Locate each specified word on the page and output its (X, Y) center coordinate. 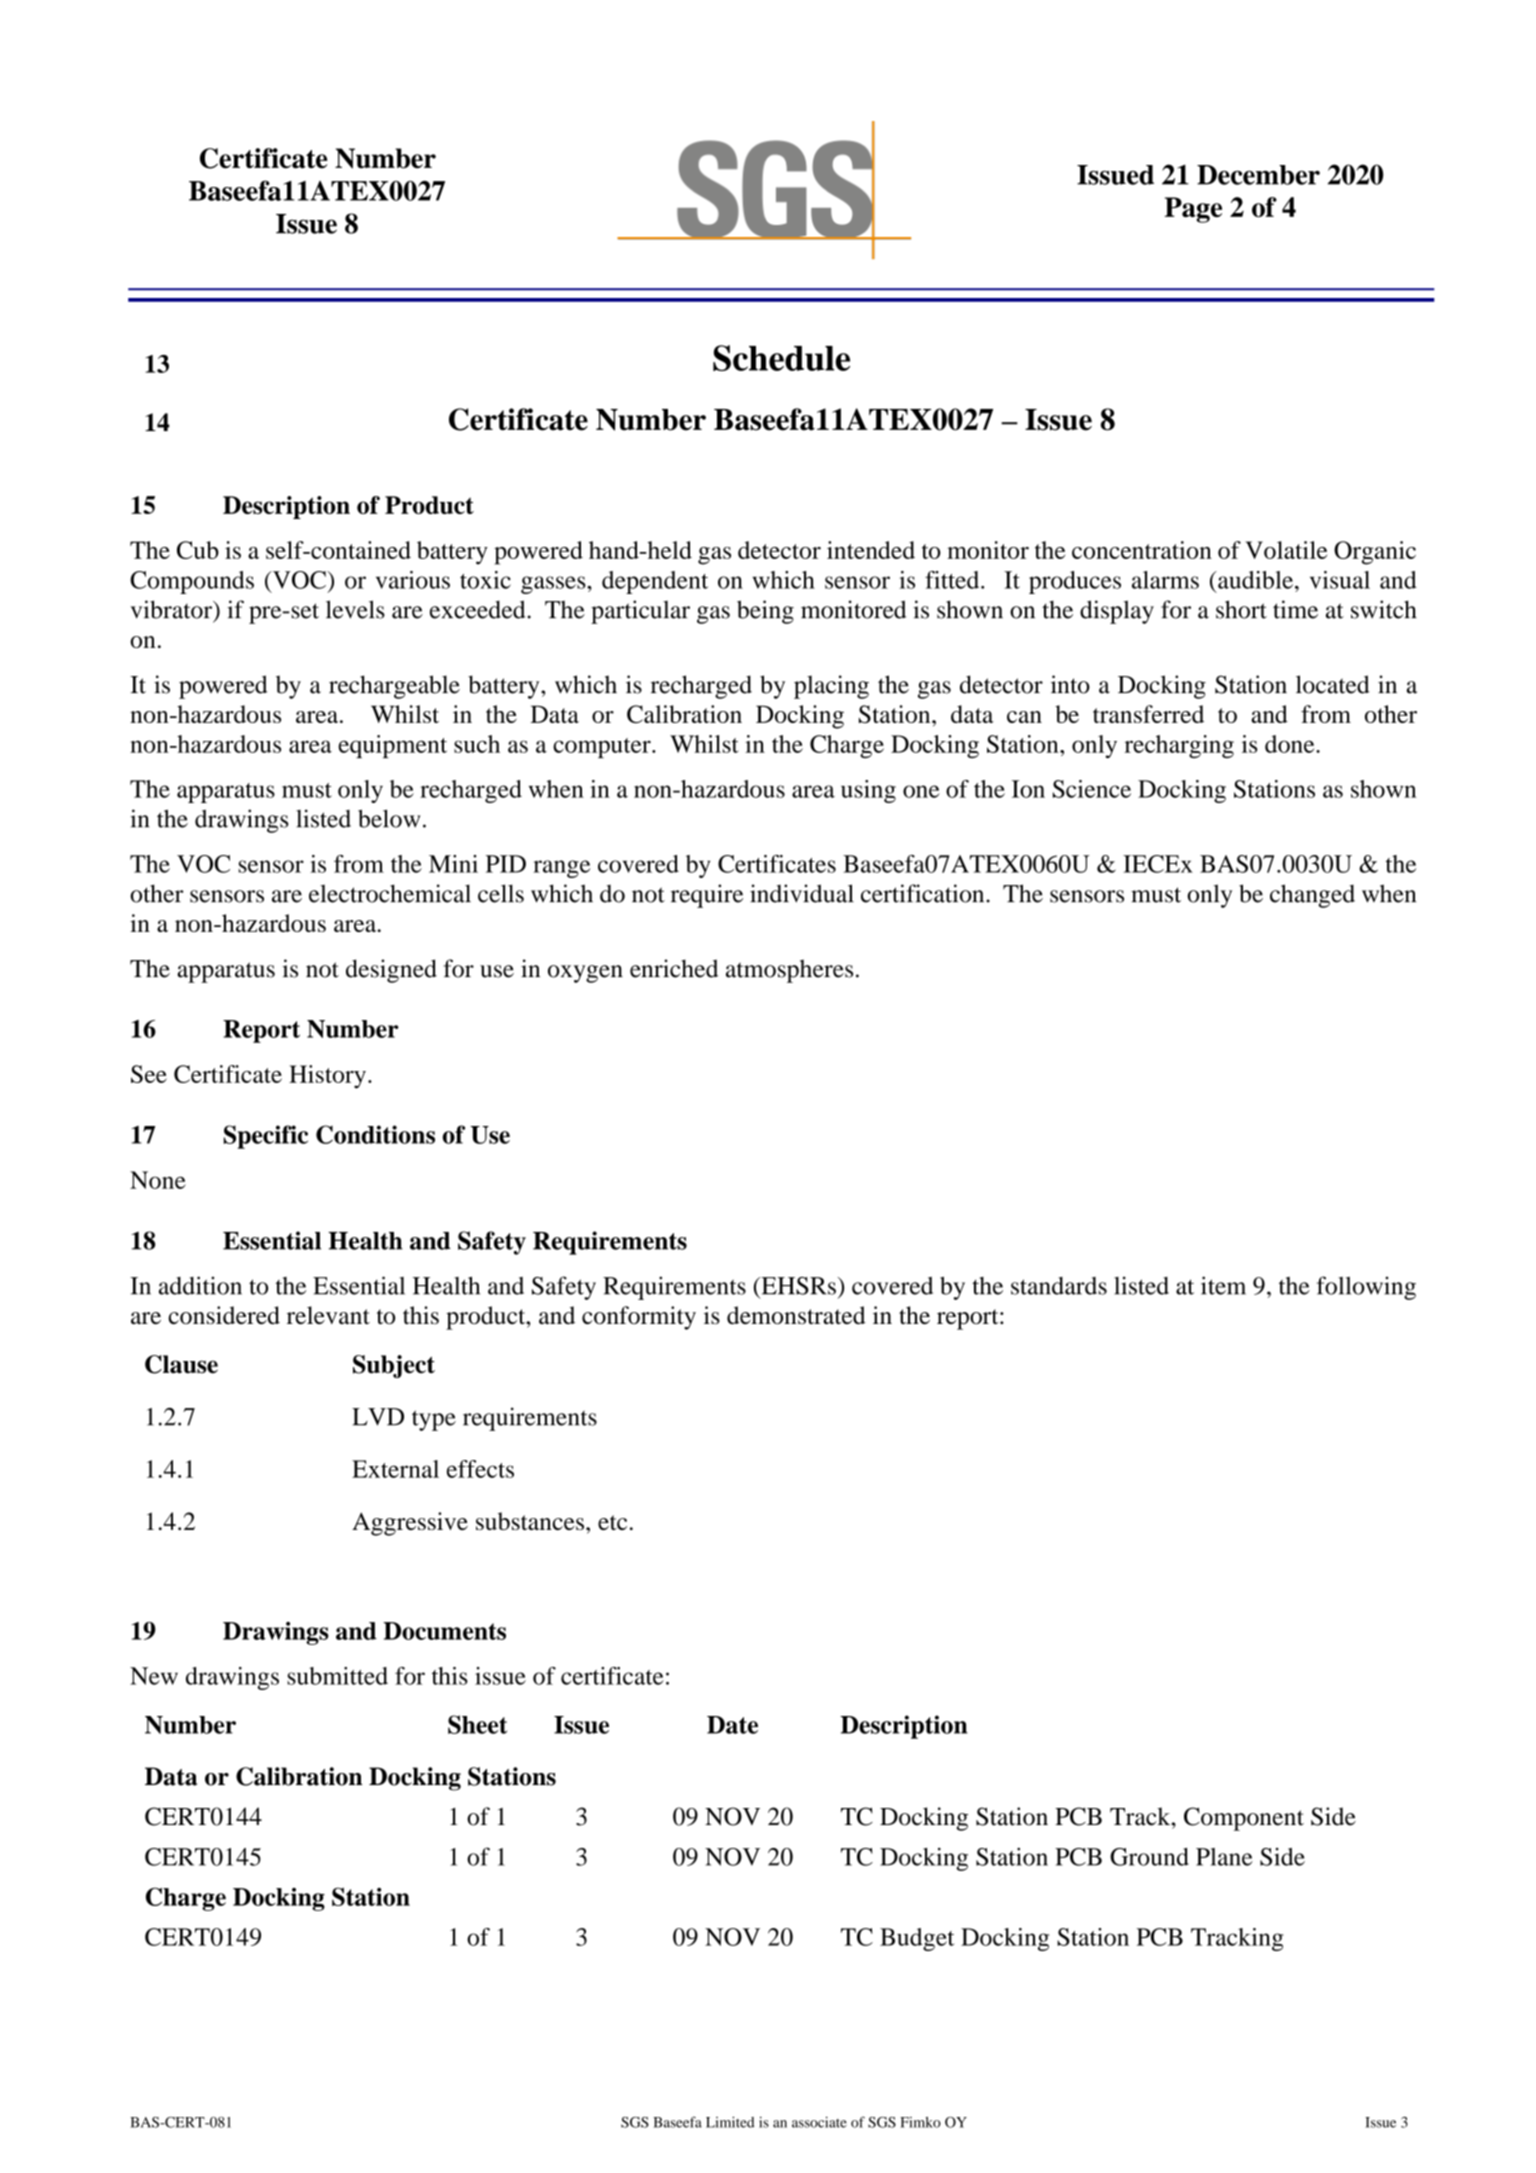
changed (1312, 896)
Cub (198, 550)
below (389, 818)
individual (802, 893)
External (395, 1469)
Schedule (781, 358)
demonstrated (796, 1315)
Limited (730, 2122)
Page (1193, 210)
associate (819, 2122)
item (1223, 1285)
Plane (1224, 1857)
